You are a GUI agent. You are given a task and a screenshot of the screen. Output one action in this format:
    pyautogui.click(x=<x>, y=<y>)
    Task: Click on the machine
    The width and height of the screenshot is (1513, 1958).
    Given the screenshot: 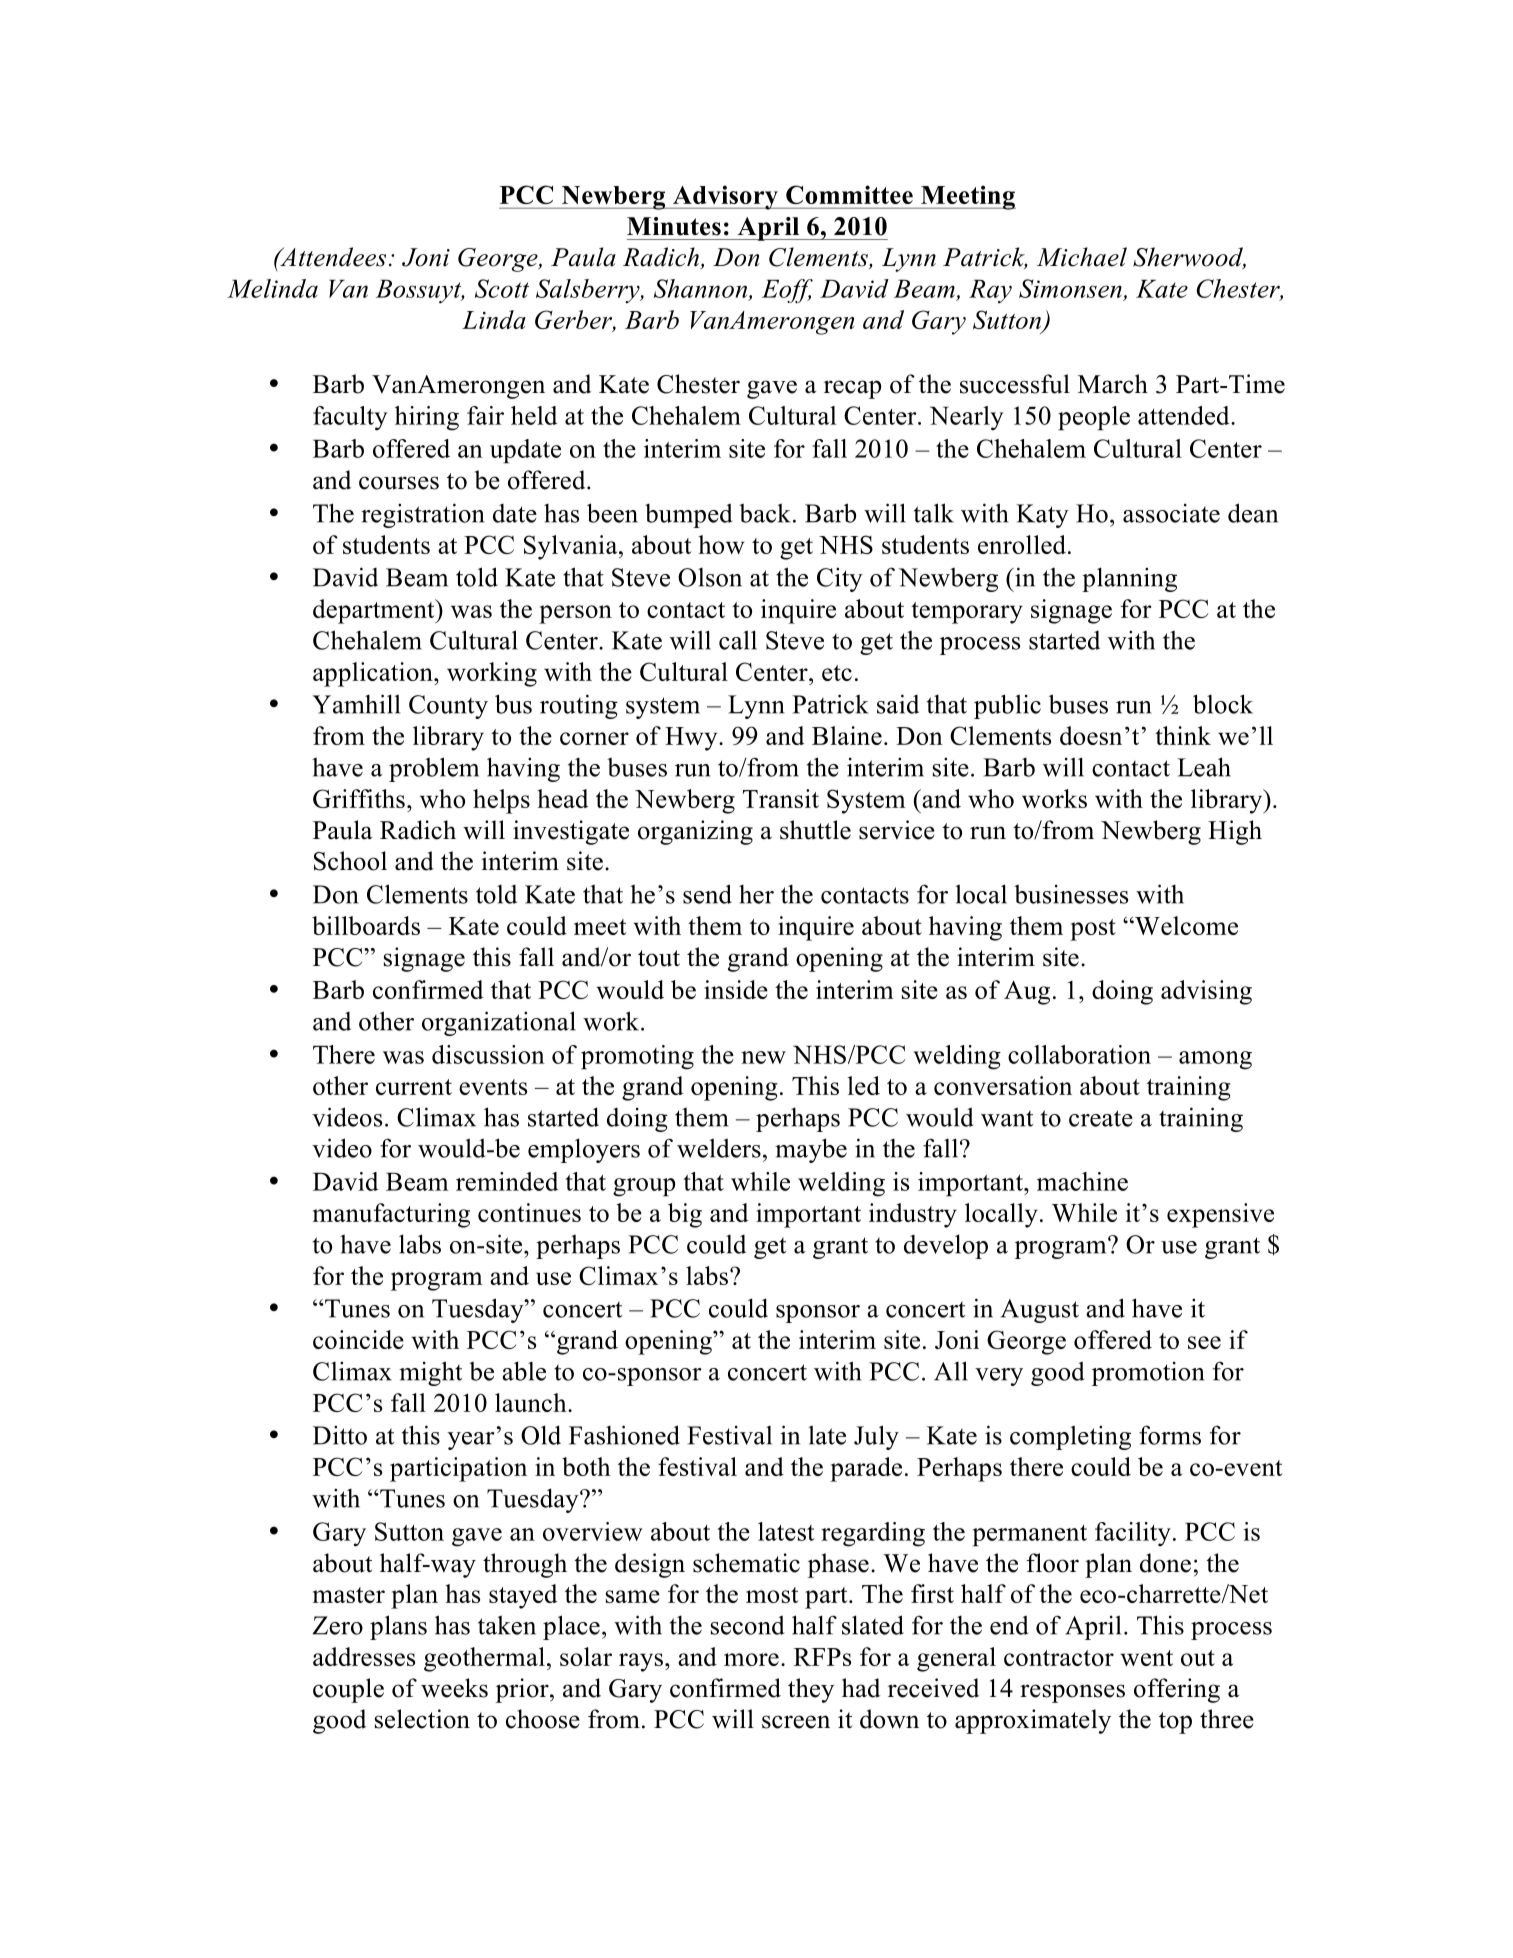 What is the action you would take?
    pyautogui.click(x=1082, y=1181)
